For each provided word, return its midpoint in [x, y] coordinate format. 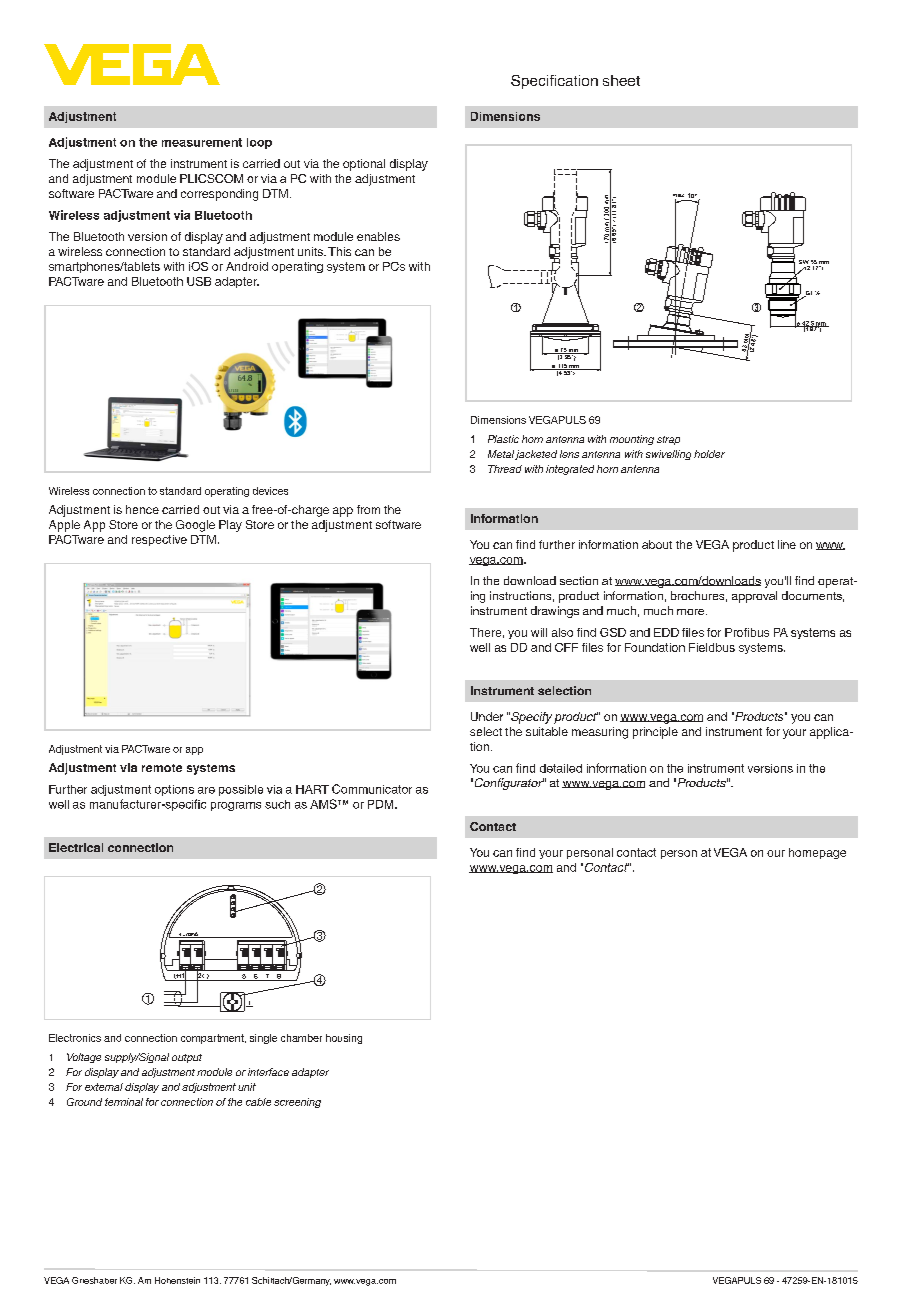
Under [487, 716]
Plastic [503, 439]
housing [344, 1039]
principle [655, 733]
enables [378, 236]
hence [142, 509]
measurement [202, 142]
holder [709, 454]
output [187, 1058]
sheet [621, 80]
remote [162, 768]
